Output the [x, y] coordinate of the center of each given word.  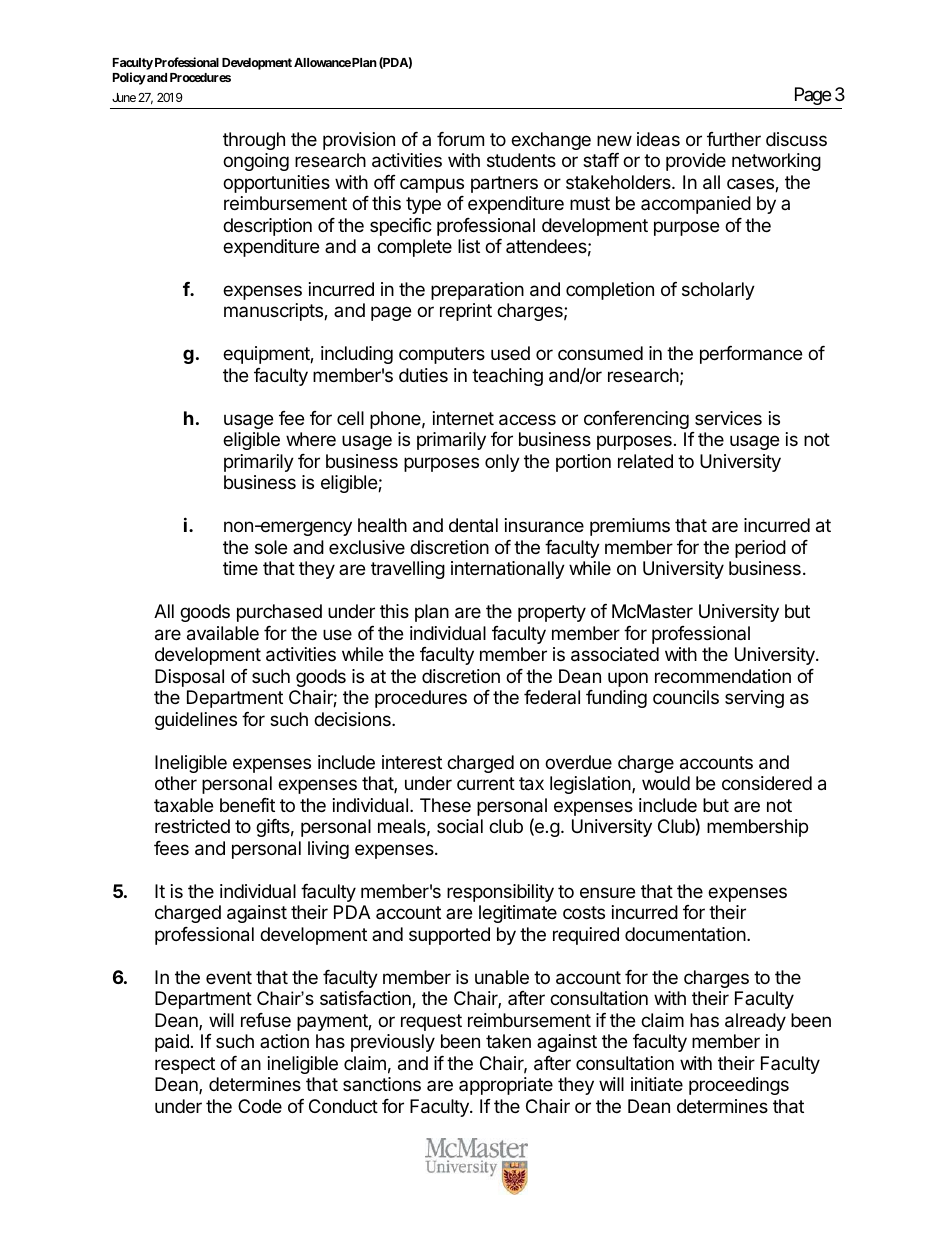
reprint [466, 312]
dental [473, 525]
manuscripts [274, 312]
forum [460, 139]
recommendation [723, 676]
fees [171, 848]
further [734, 139]
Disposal [189, 678]
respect [185, 1065]
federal [552, 697]
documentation [685, 934]
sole [271, 547]
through [254, 141]
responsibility [500, 893]
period [760, 549]
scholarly [718, 291]
